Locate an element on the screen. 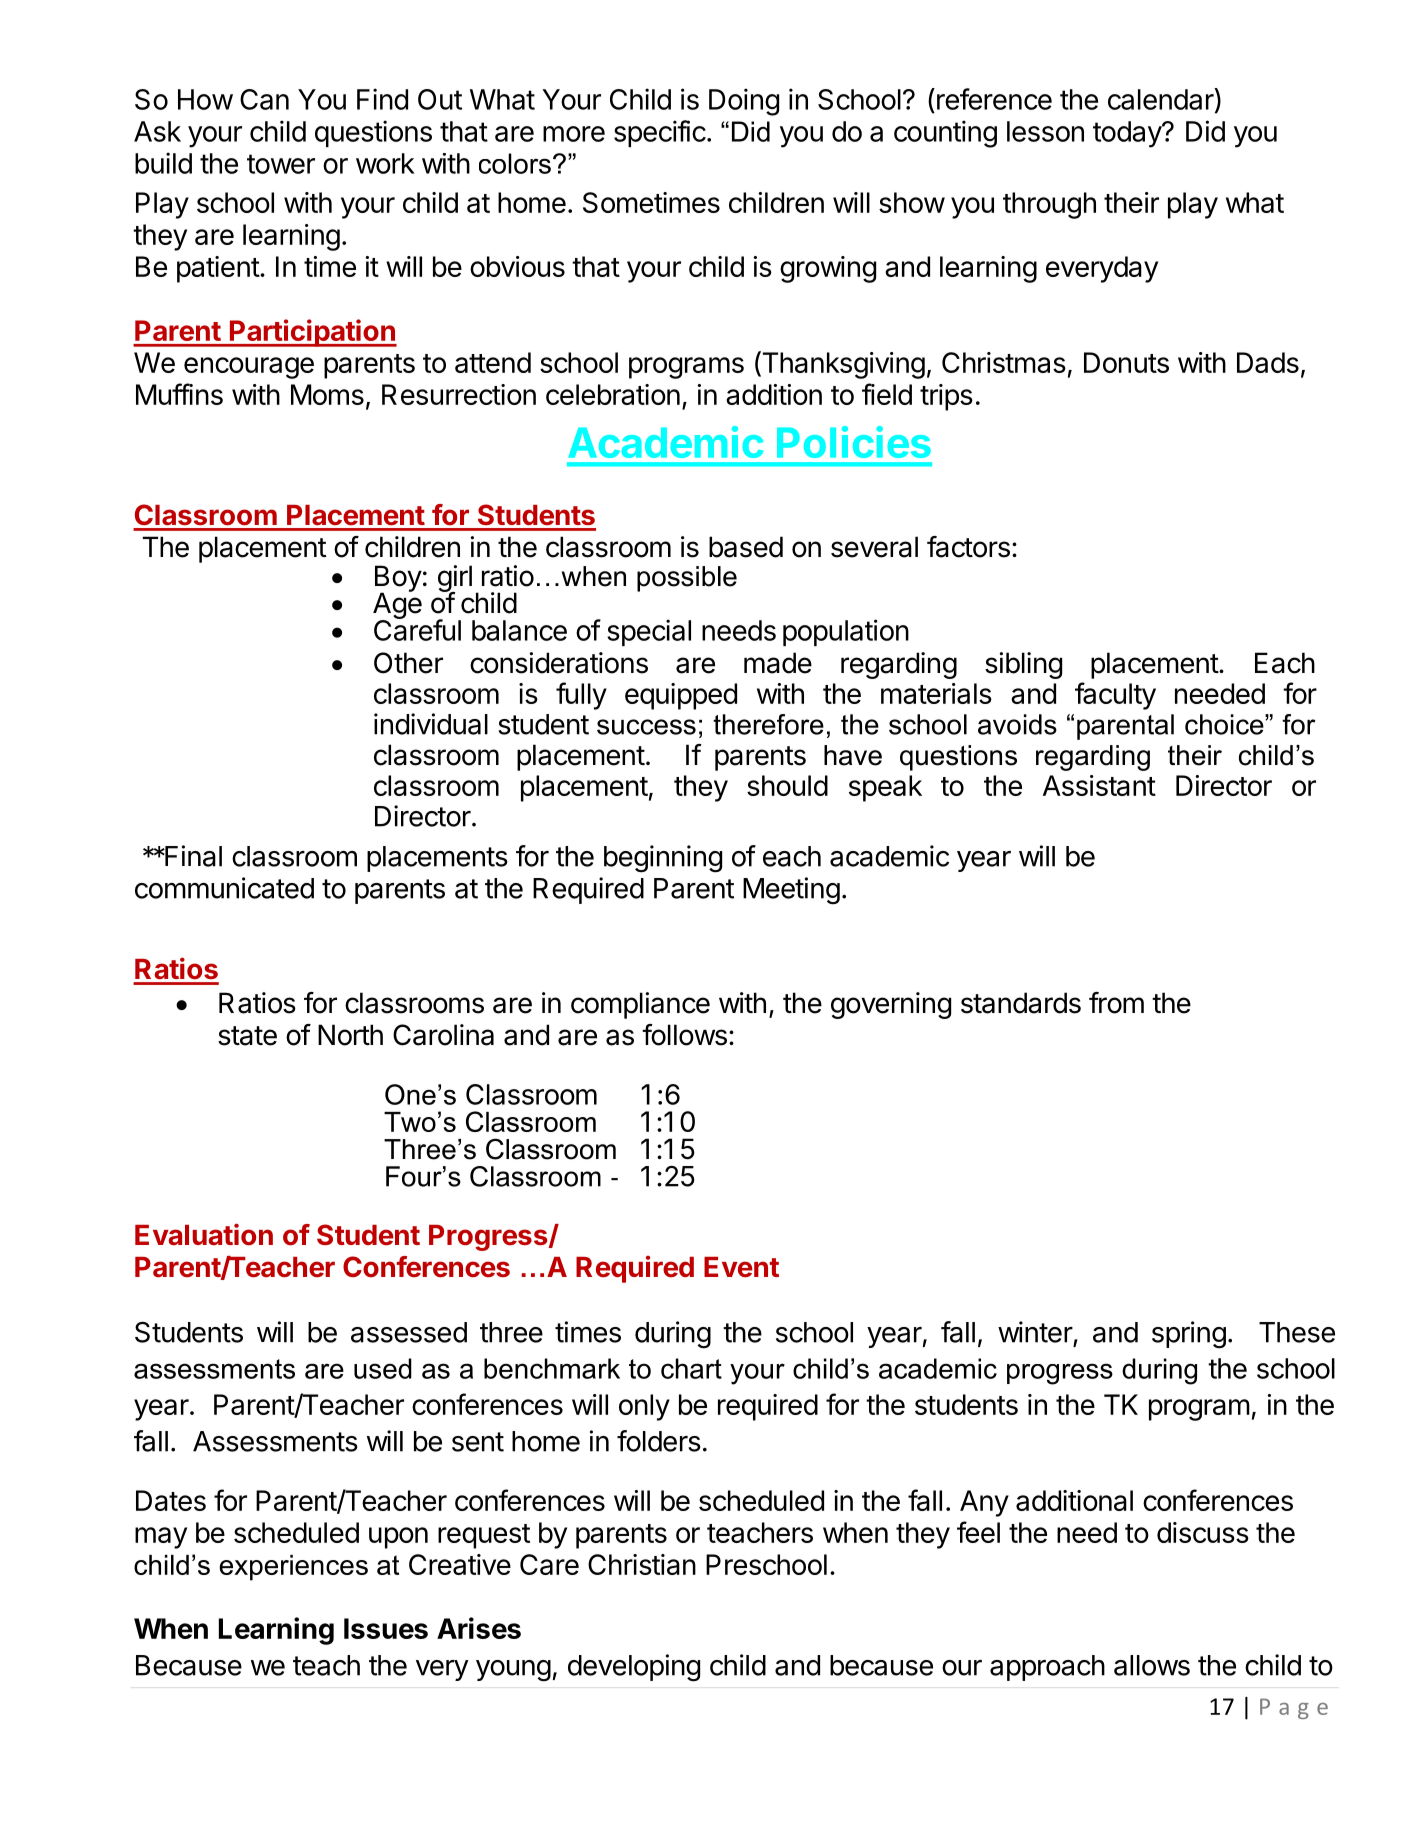  developing is located at coordinates (634, 1668).
